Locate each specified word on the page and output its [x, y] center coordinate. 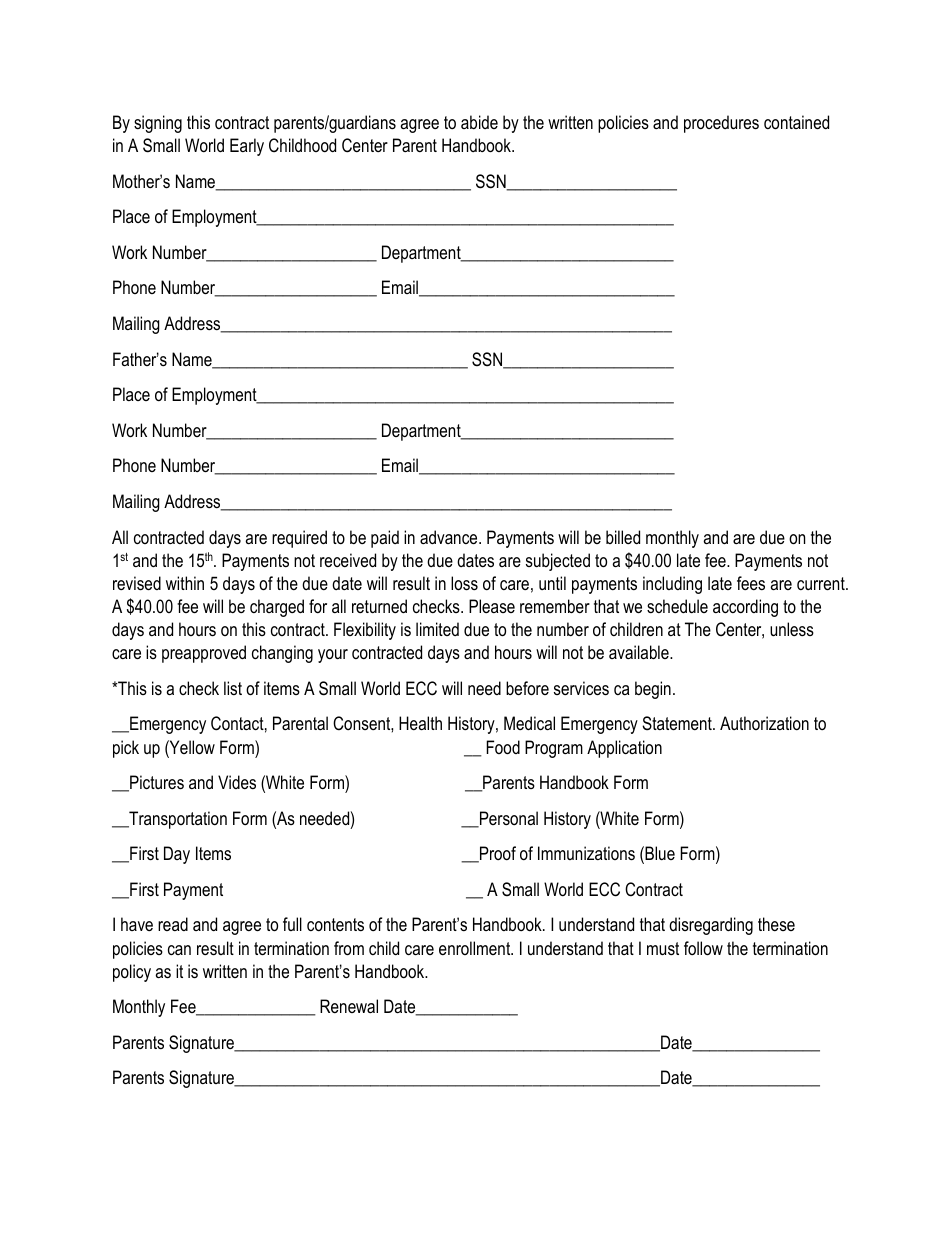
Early [247, 147]
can [179, 950]
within [185, 583]
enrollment [476, 948]
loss [464, 583]
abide [479, 122]
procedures [721, 124]
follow [703, 948]
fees [751, 583]
